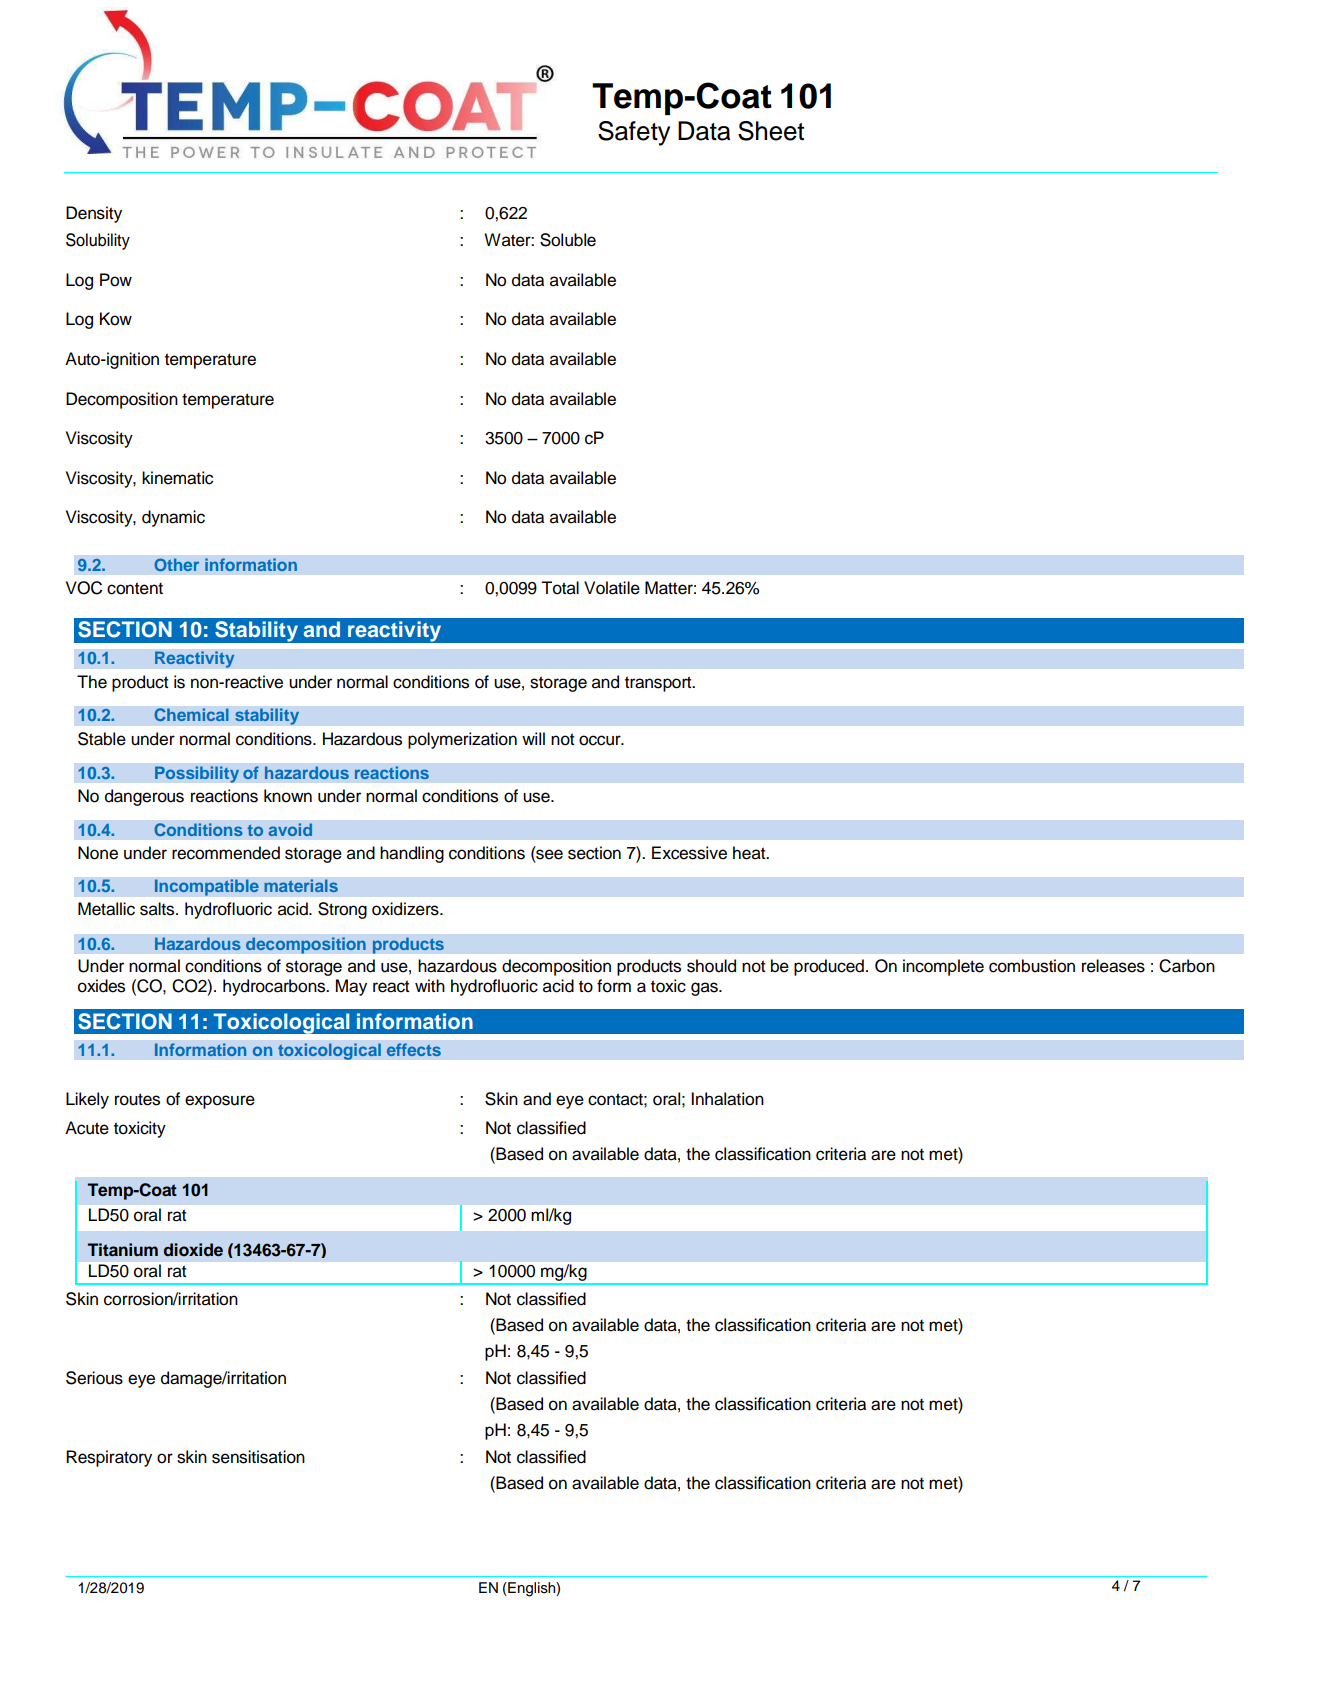  What do you see at coordinates (94, 214) in the document?
I see `Density` at bounding box center [94, 214].
